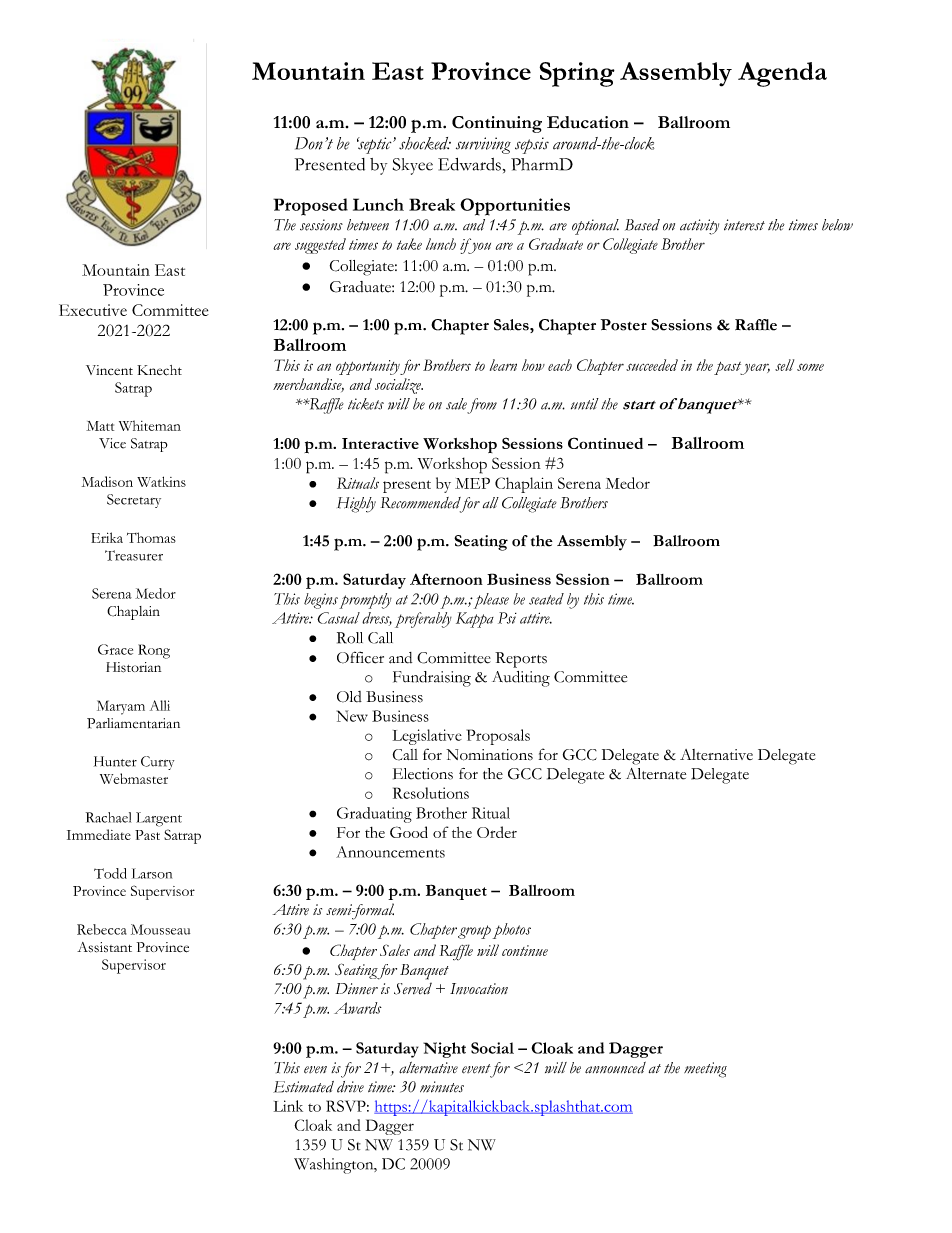 This image has width=952, height=1233. What do you see at coordinates (425, 143) in the image?
I see `shocked` at bounding box center [425, 143].
